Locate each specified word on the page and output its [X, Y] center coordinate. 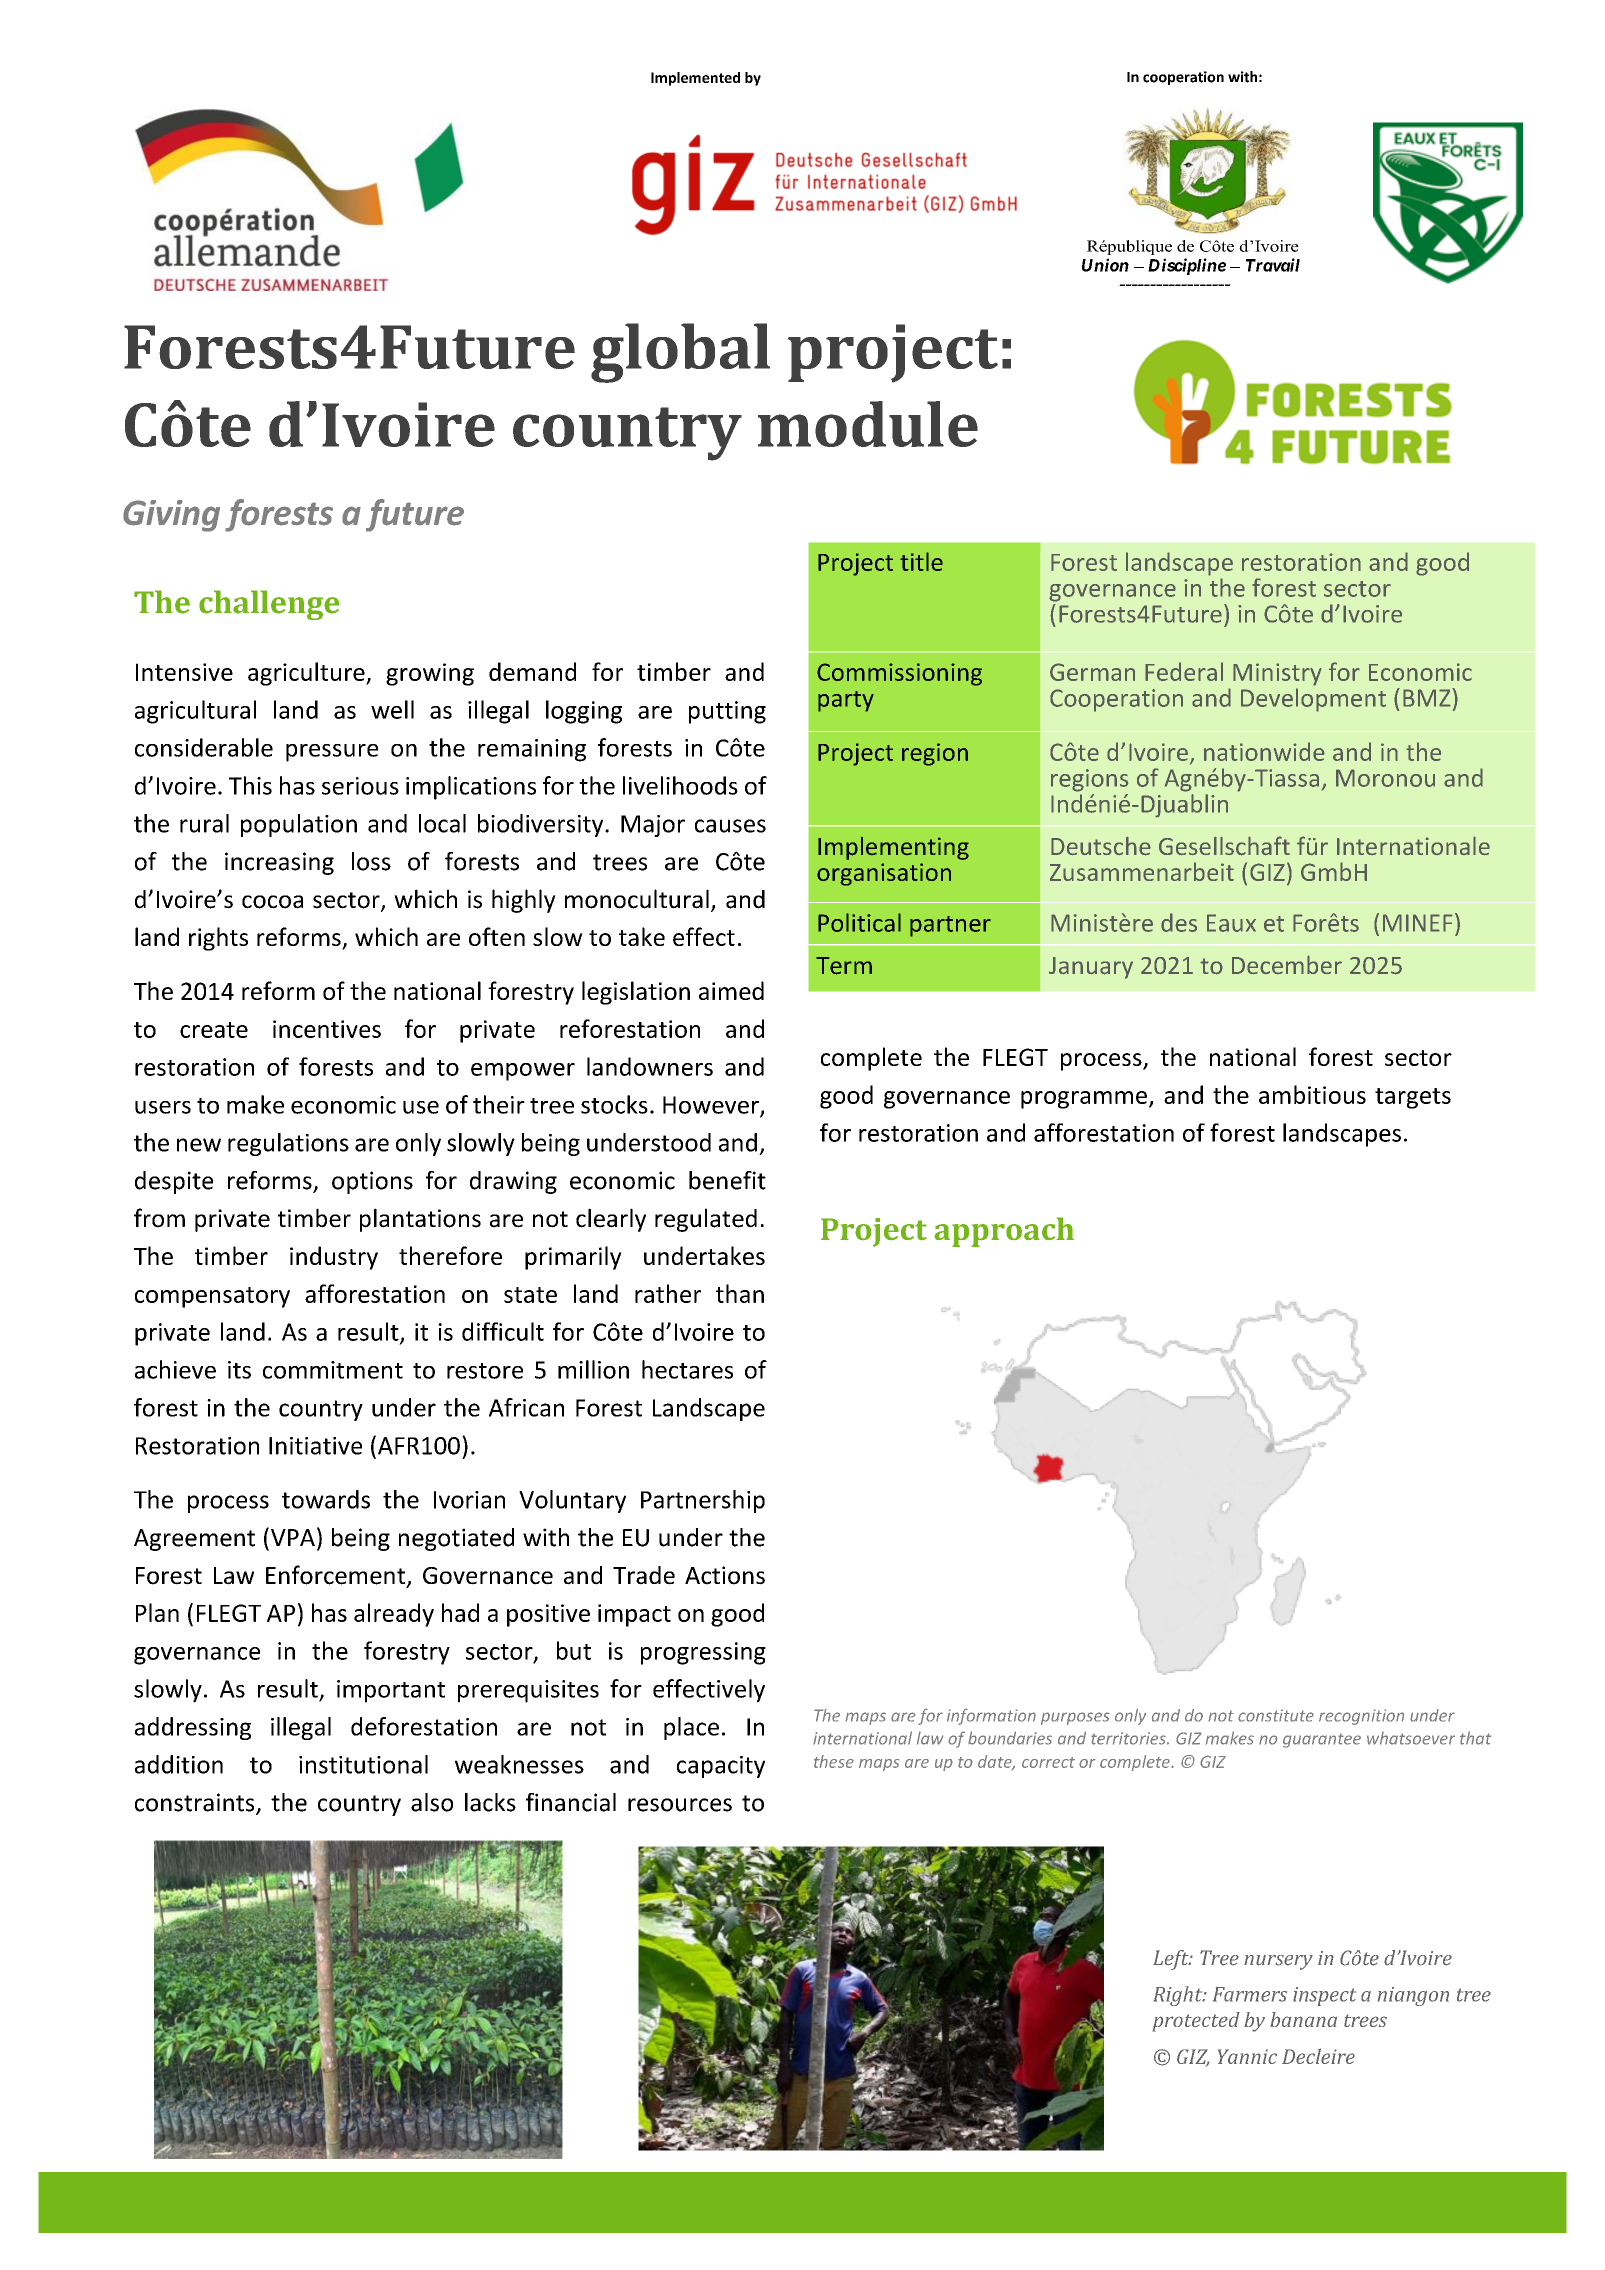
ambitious [1312, 1094]
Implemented [695, 79]
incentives [327, 1029]
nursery [1278, 1962]
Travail [1273, 265]
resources [680, 1805]
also [432, 1802]
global [680, 353]
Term [844, 966]
